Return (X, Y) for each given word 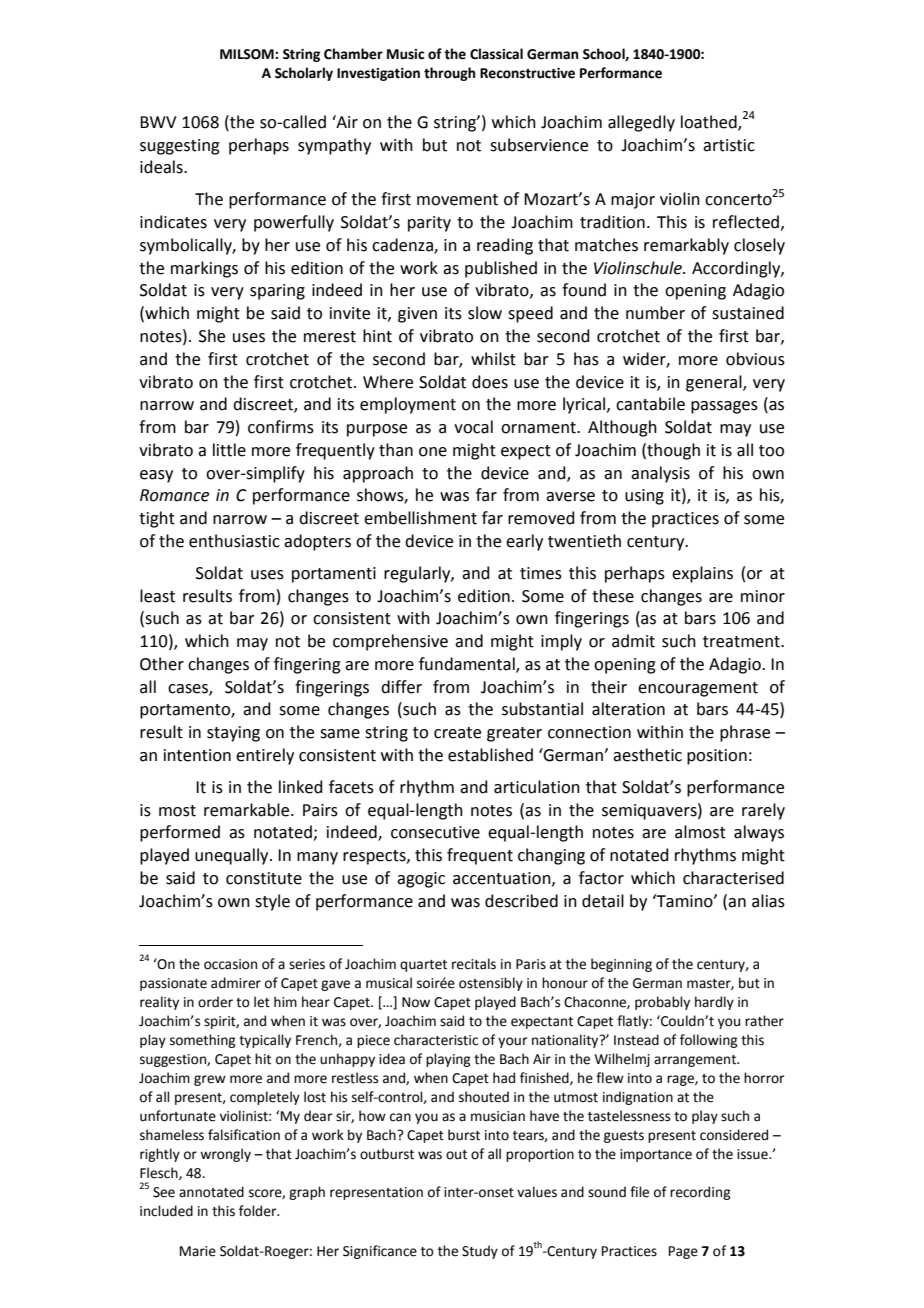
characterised (733, 878)
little (229, 450)
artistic (729, 145)
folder (259, 1211)
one (433, 452)
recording (700, 1193)
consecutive (435, 832)
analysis (660, 474)
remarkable (248, 810)
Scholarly (304, 74)
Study (480, 1252)
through (449, 74)
